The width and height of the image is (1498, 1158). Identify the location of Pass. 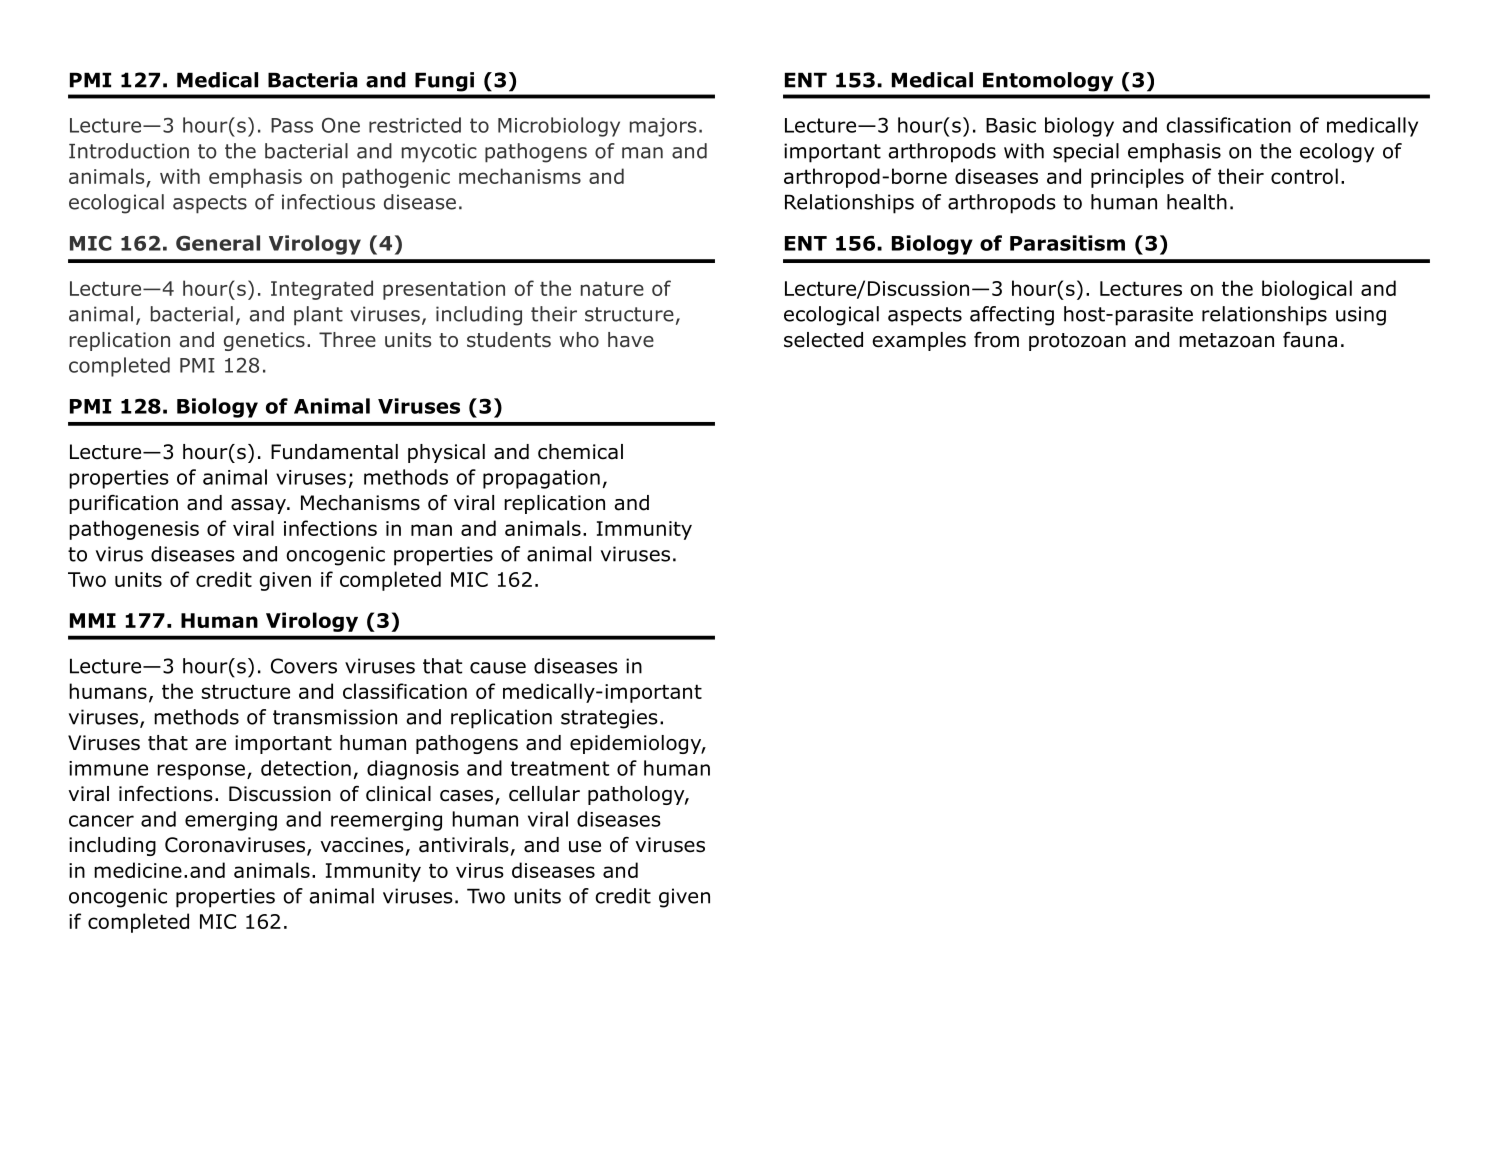
(292, 125).
